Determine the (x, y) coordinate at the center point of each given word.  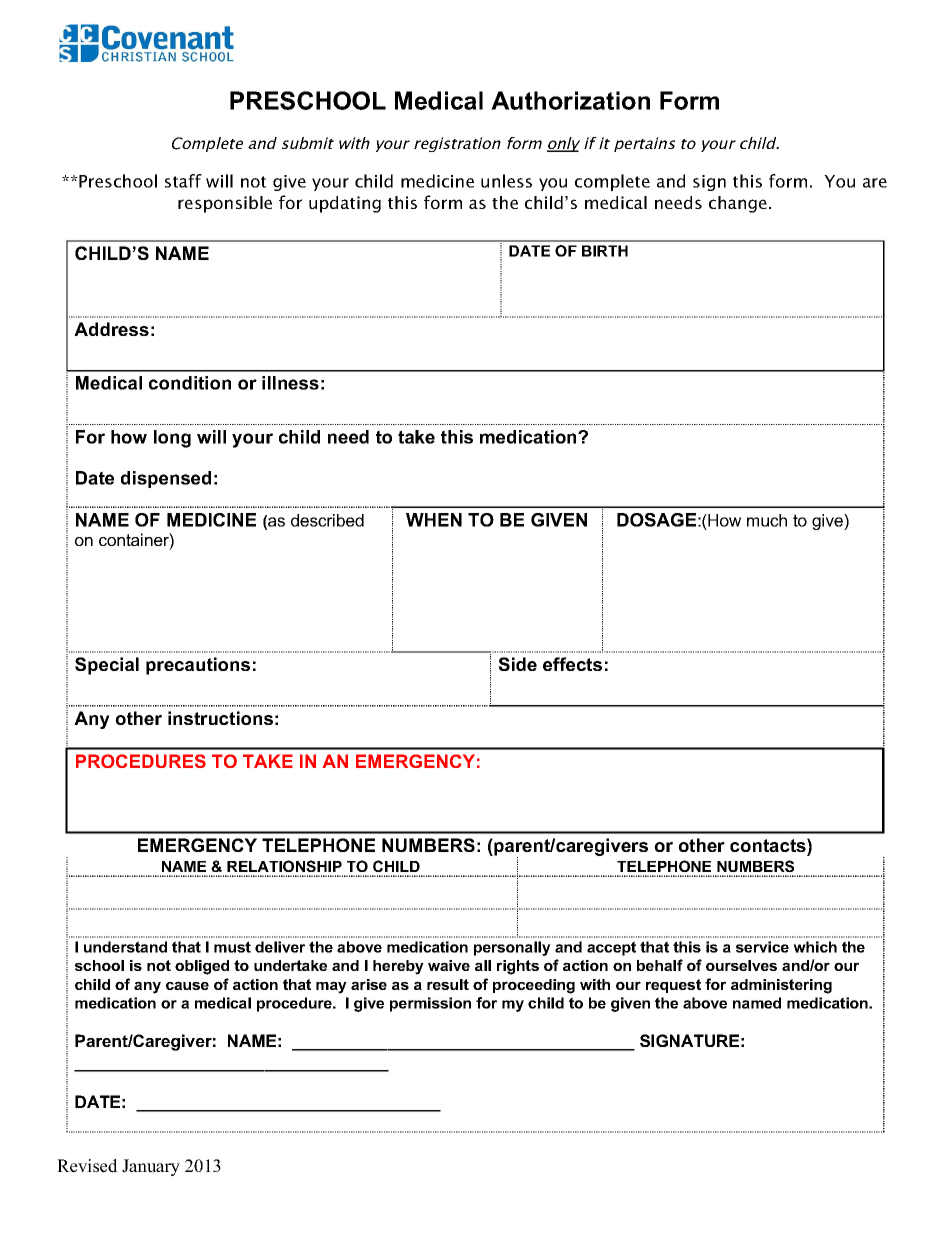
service (762, 947)
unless (506, 181)
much (767, 520)
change (738, 204)
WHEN (434, 520)
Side (517, 664)
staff (183, 181)
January (151, 1167)
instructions (220, 718)
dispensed (166, 479)
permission (430, 1004)
